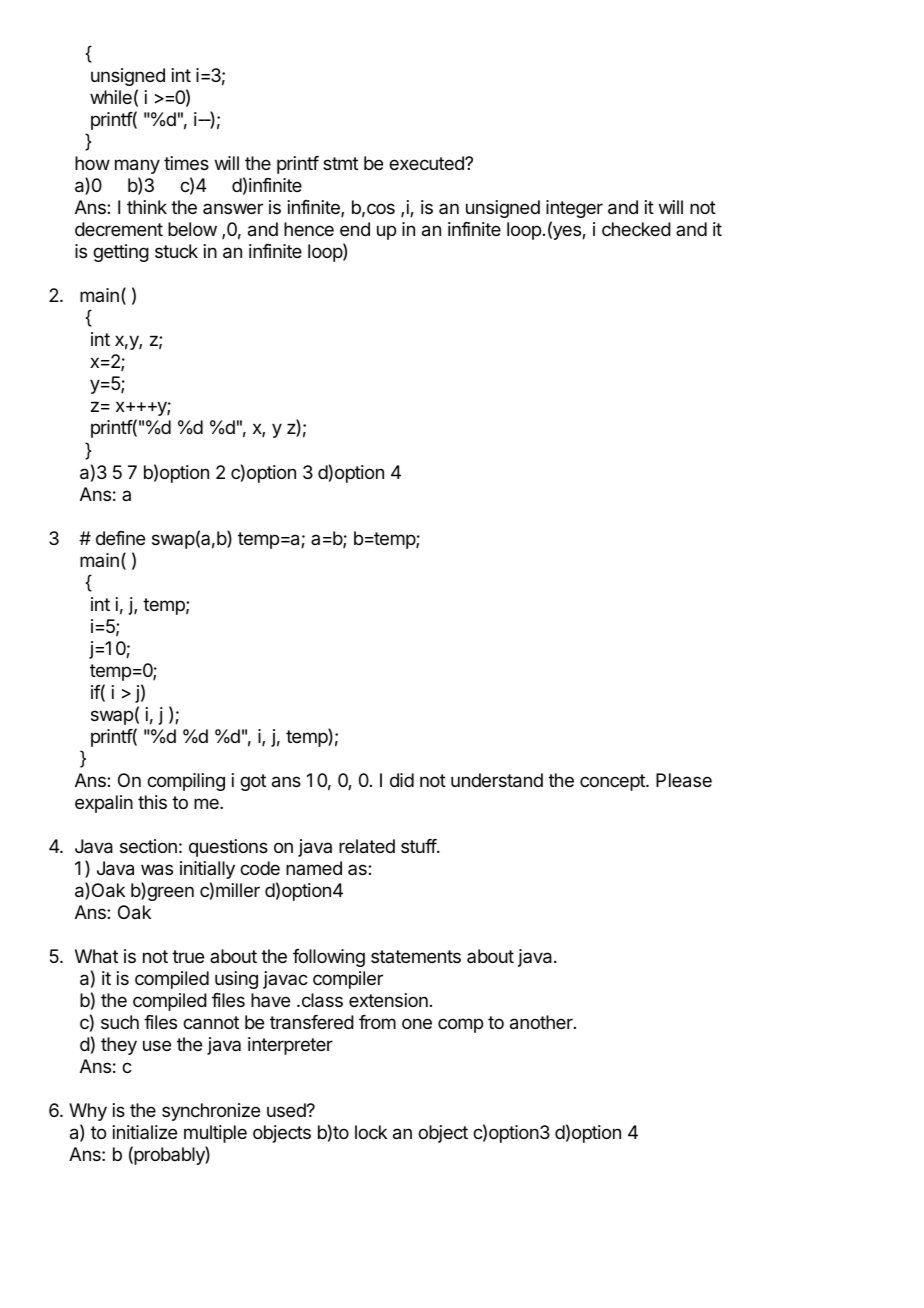 The width and height of the page is (924, 1308). Describe the element at coordinates (542, 1022) in the page. I see `another` at that location.
